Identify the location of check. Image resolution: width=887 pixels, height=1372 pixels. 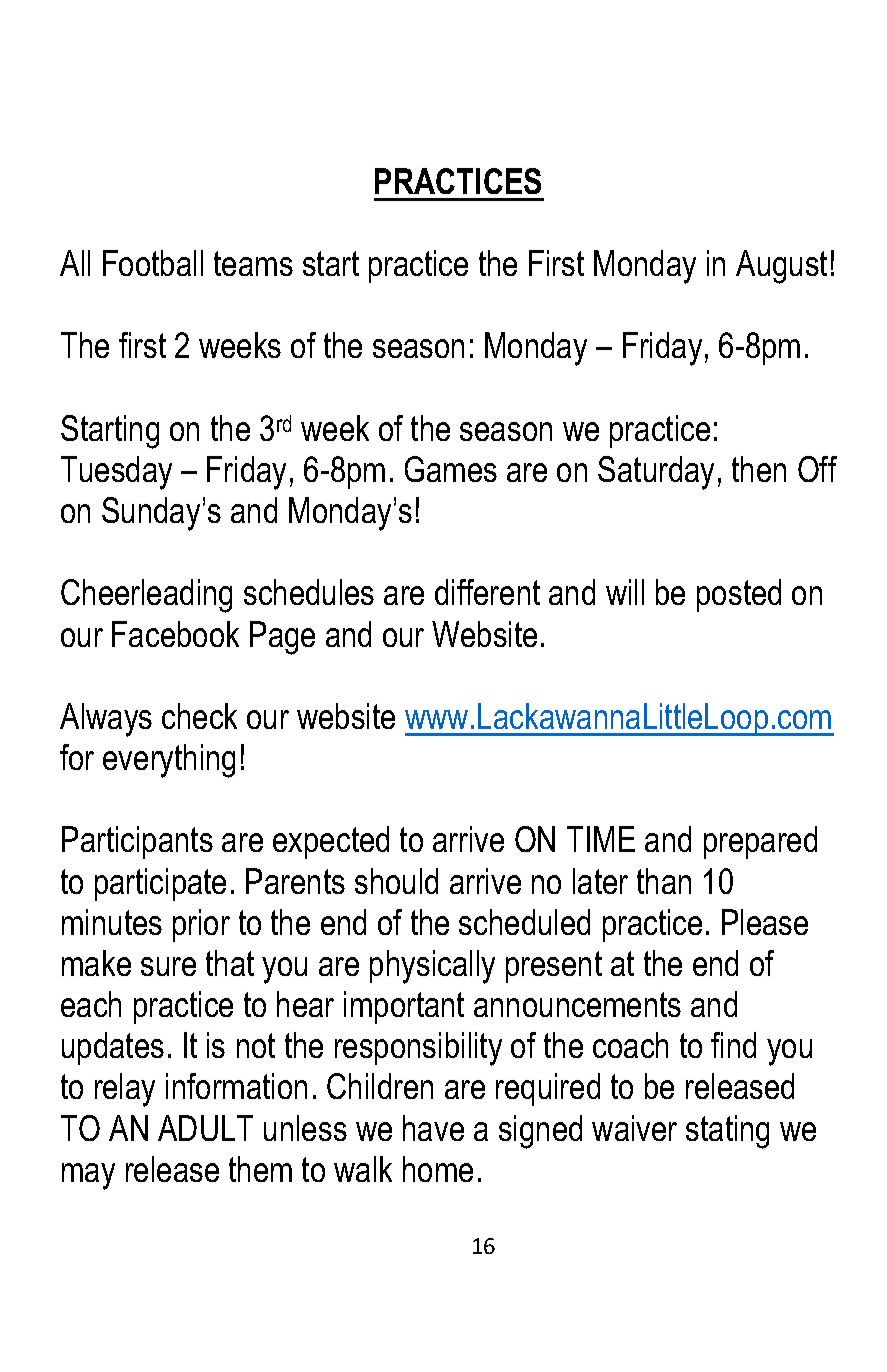
(199, 716).
